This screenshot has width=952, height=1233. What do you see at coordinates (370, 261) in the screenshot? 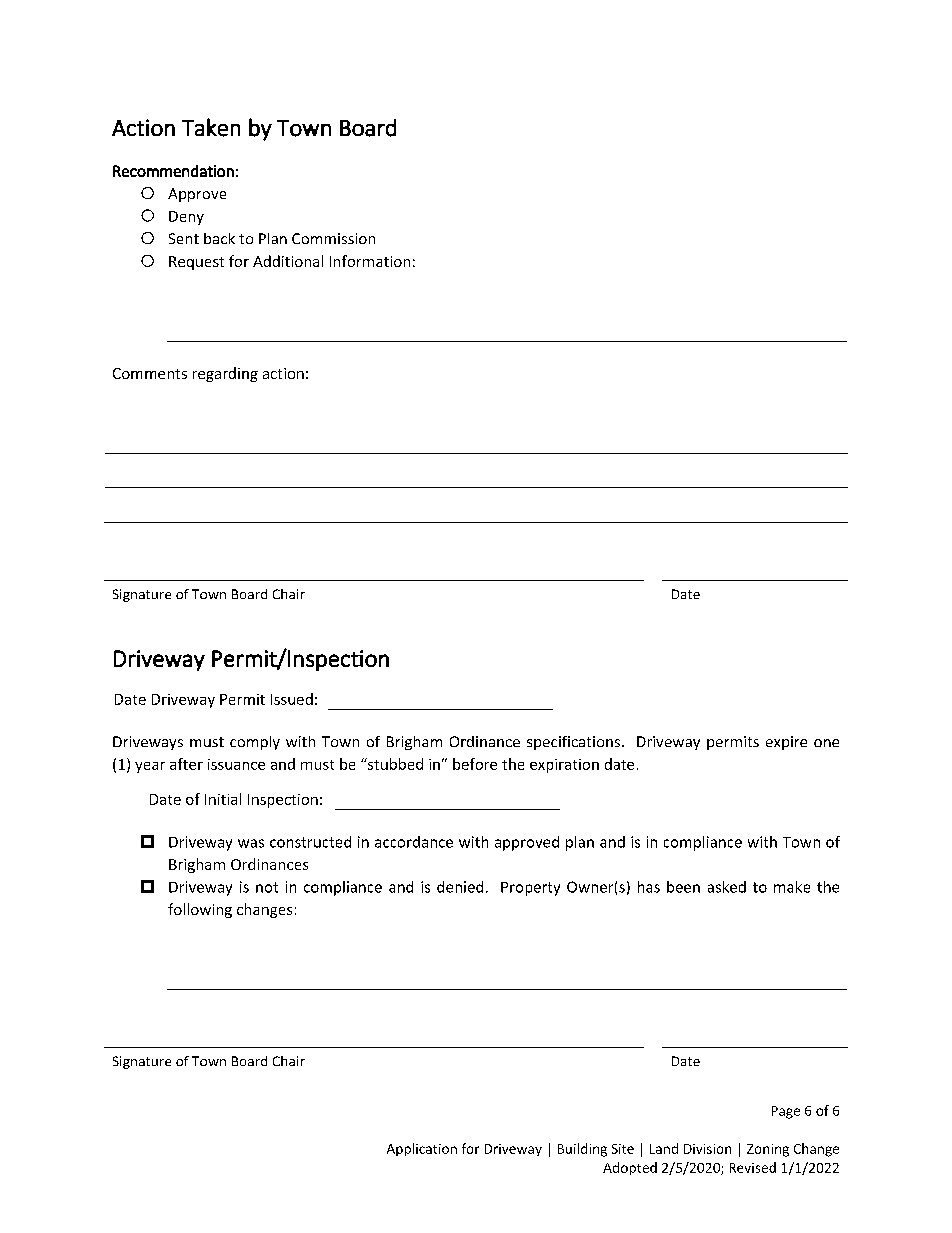
I see `Information` at bounding box center [370, 261].
